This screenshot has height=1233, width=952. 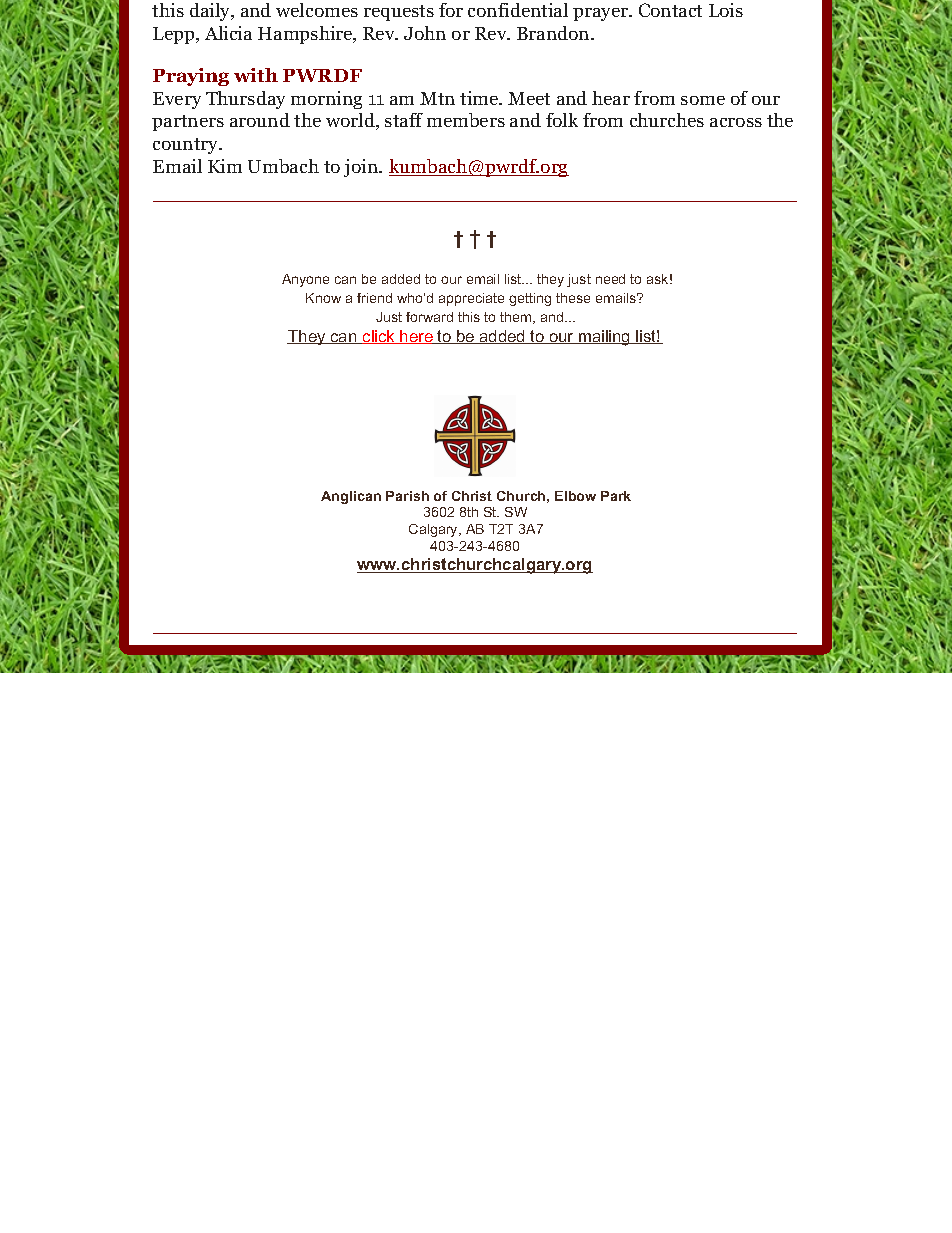 I want to click on Anglican, so click(x=351, y=497).
